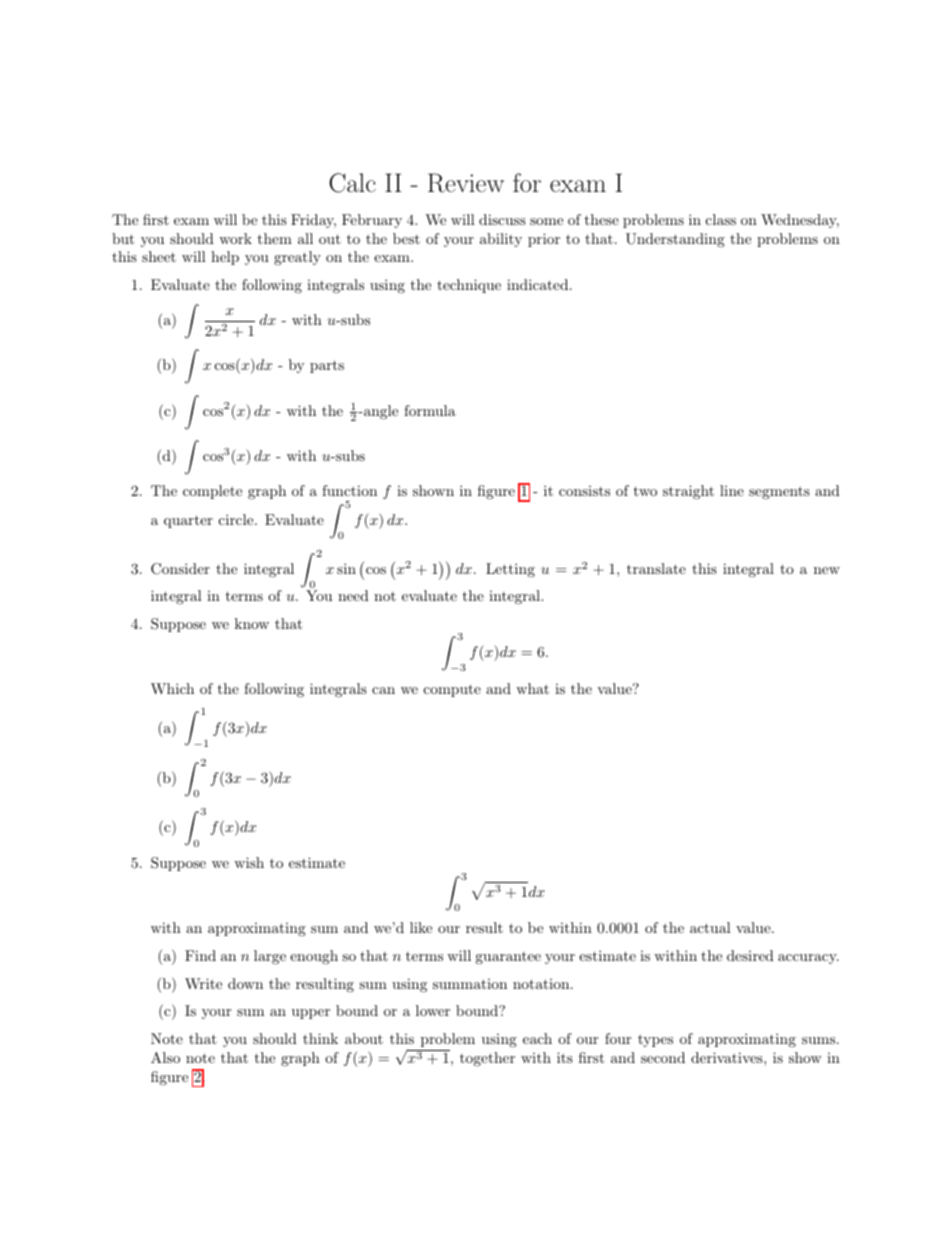  I want to click on actual, so click(710, 927).
